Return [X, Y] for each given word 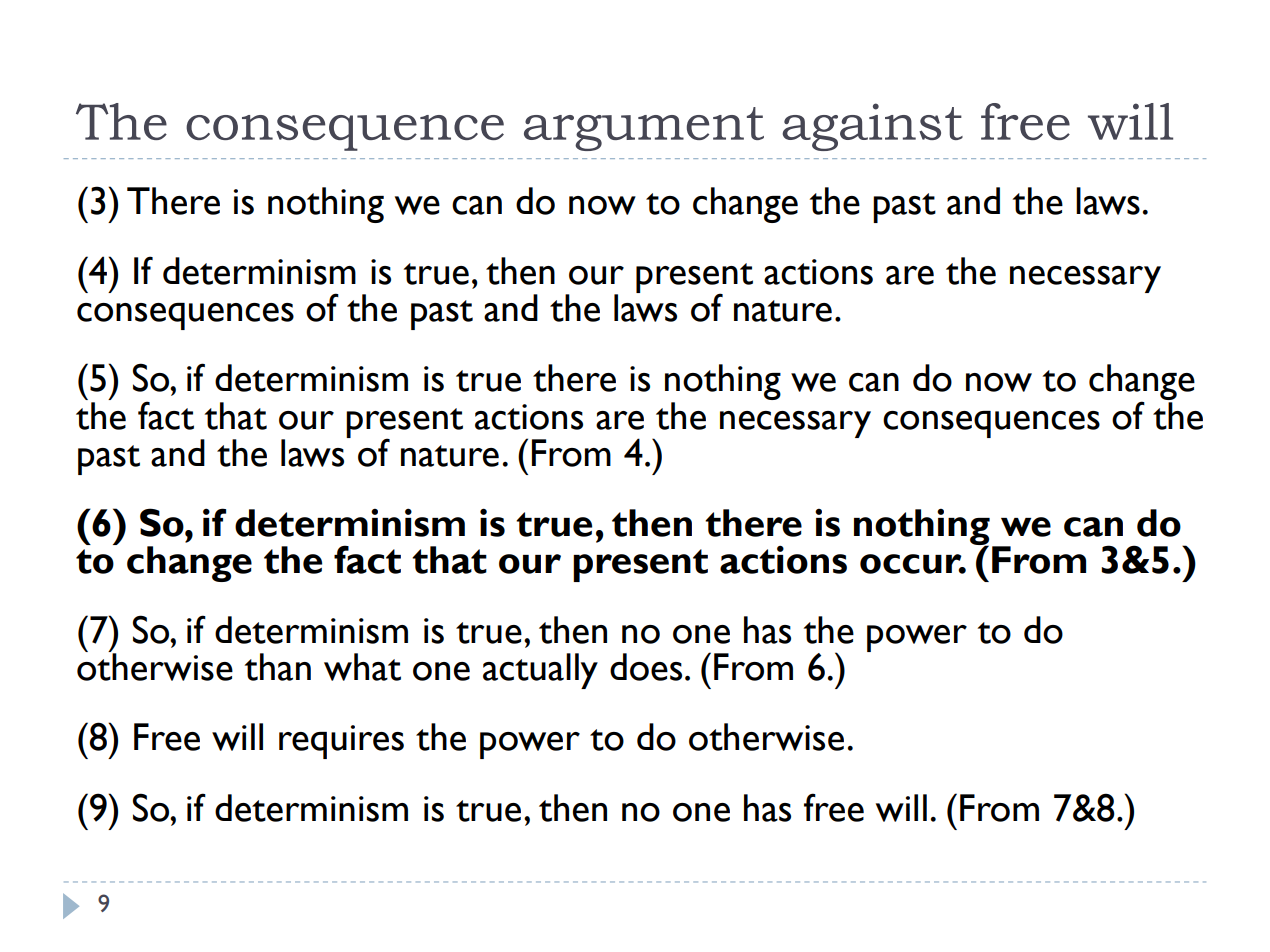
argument [644, 129]
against [872, 127]
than [278, 667]
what [362, 667]
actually [540, 671]
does [646, 667]
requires [341, 742]
